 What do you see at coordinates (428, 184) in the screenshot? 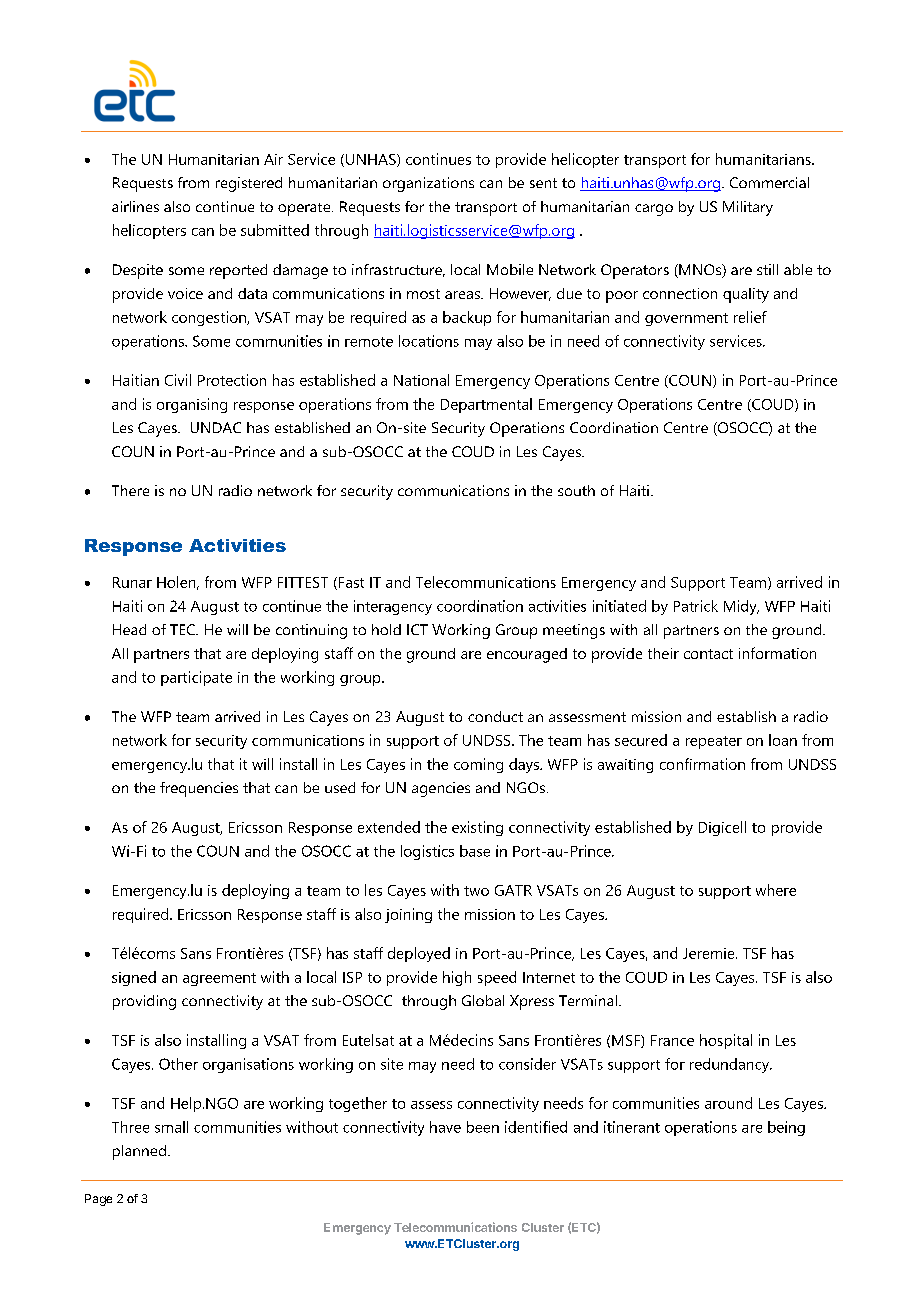
I see `organizations` at bounding box center [428, 184].
